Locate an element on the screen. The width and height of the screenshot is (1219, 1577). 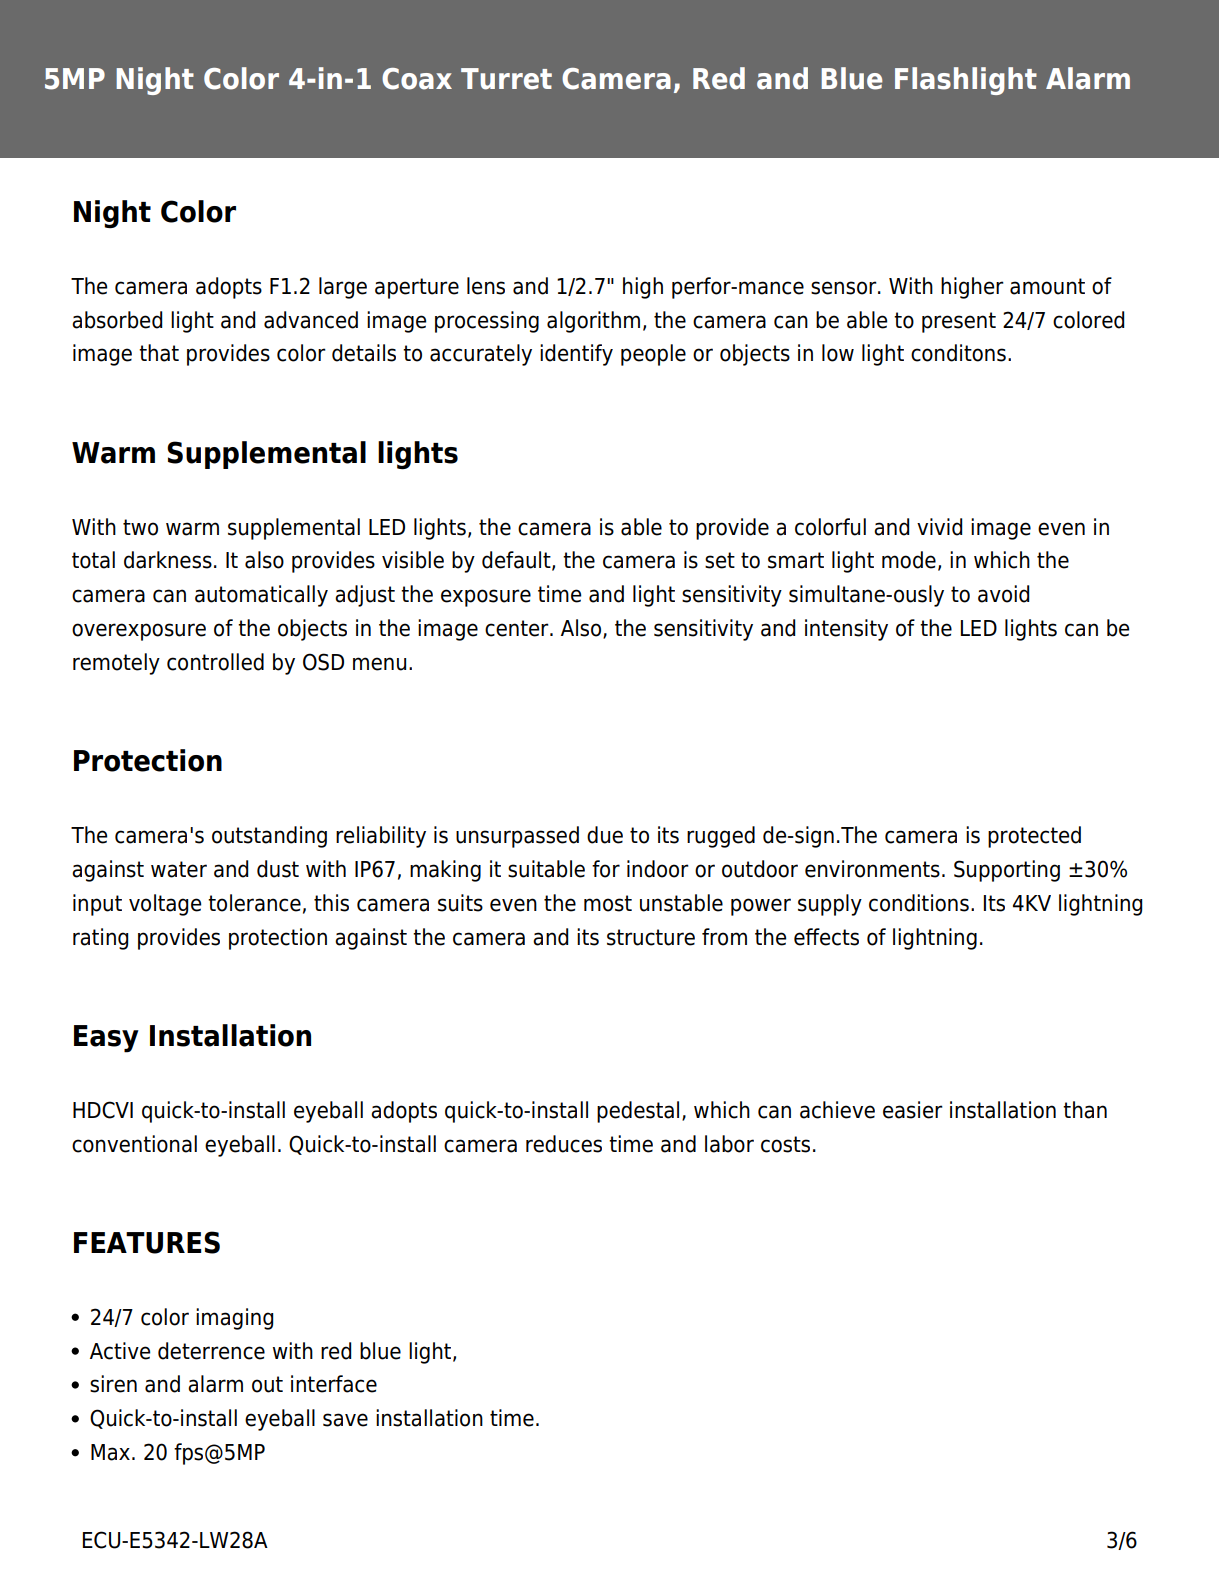
Turret is located at coordinates (506, 79).
